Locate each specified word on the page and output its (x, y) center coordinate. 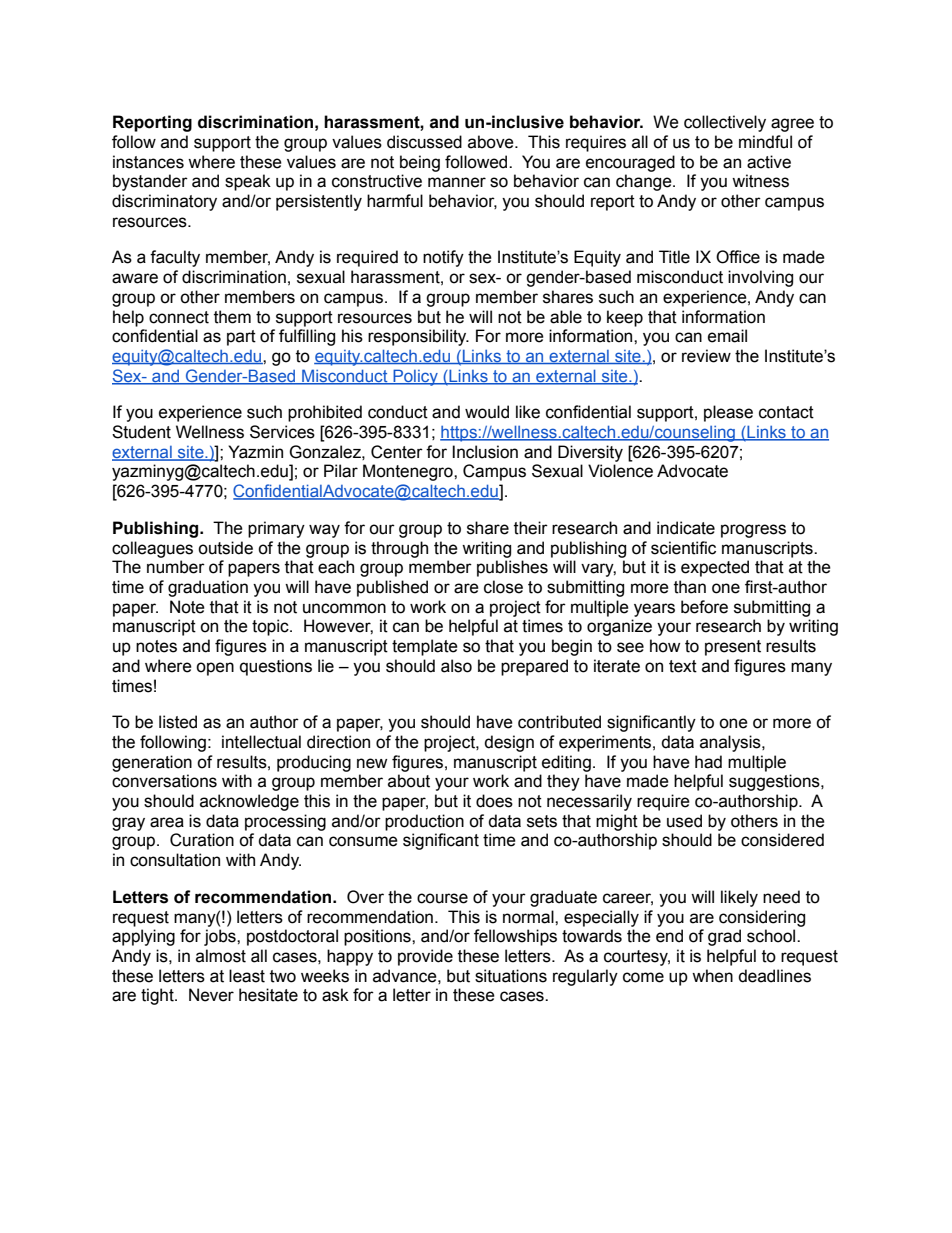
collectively (725, 123)
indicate (686, 528)
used (684, 821)
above (492, 142)
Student (141, 432)
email (727, 336)
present (733, 648)
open (215, 669)
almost (221, 956)
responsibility (418, 337)
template (425, 647)
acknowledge (249, 802)
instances (148, 162)
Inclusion (485, 452)
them (232, 317)
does (494, 801)
